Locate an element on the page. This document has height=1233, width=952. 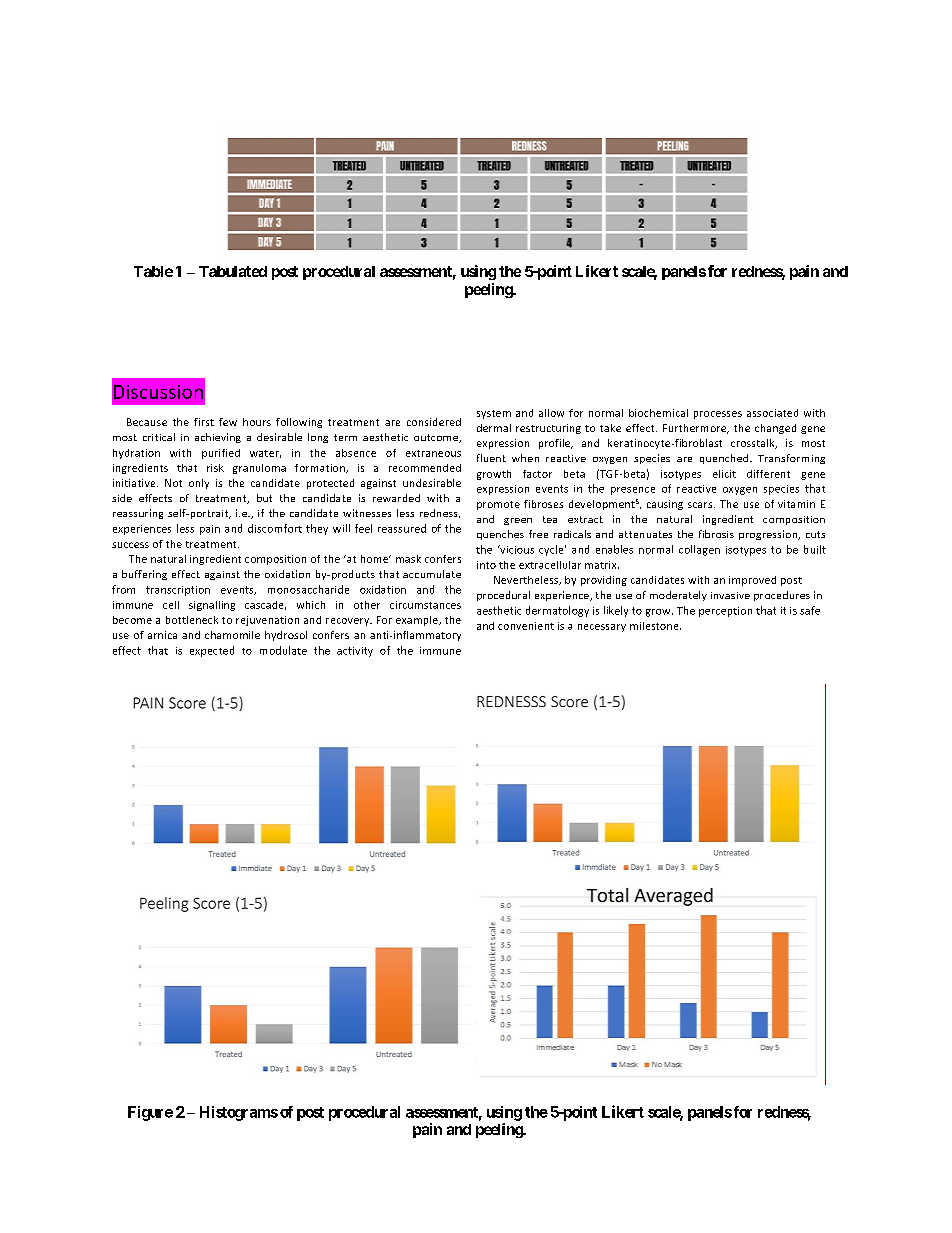
fluent is located at coordinates (491, 458).
